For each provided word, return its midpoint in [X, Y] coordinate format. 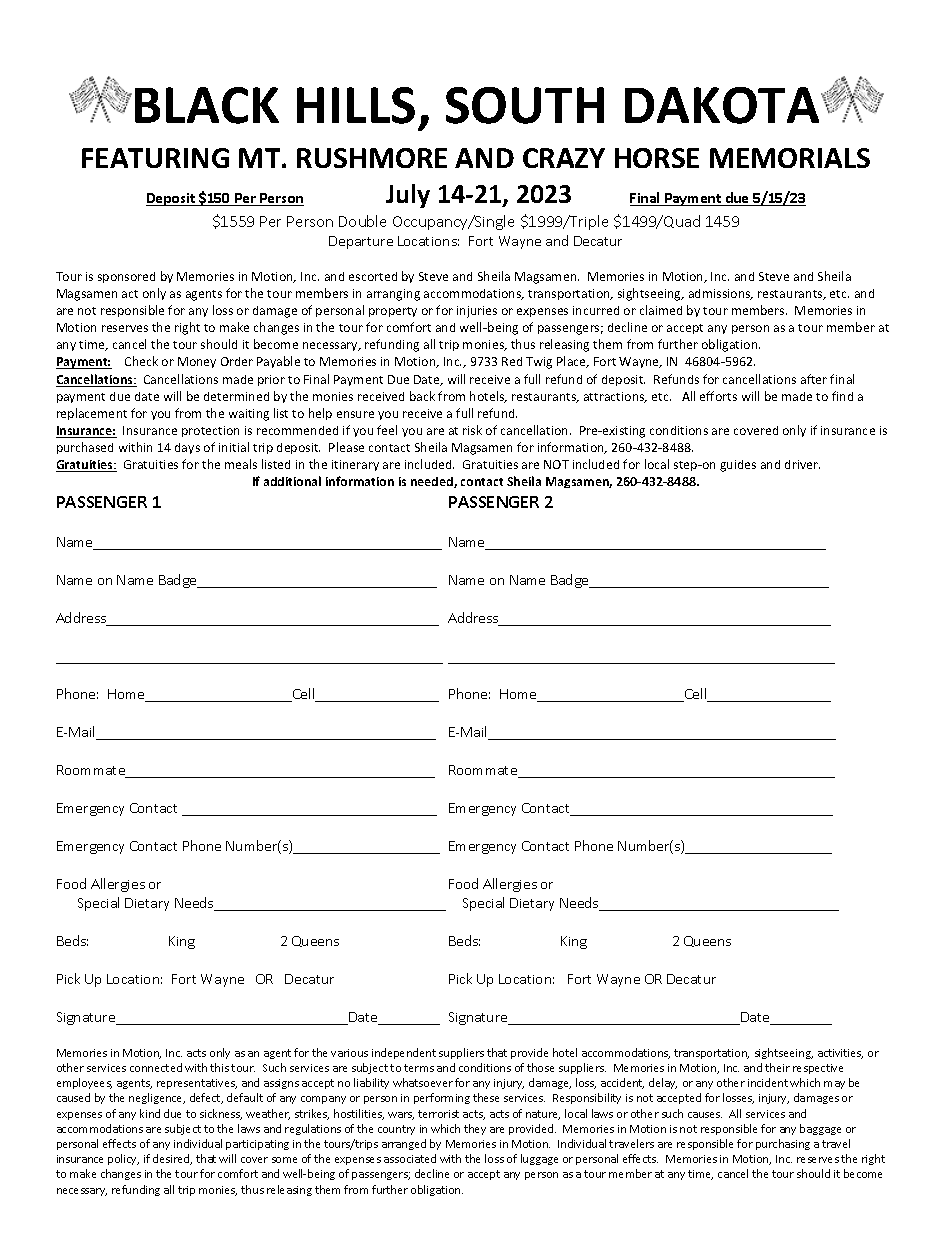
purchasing [783, 1144]
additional [292, 481]
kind [150, 1113]
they [475, 1129]
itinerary [355, 465]
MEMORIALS [790, 158]
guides [738, 466]
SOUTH [525, 105]
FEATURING [155, 158]
